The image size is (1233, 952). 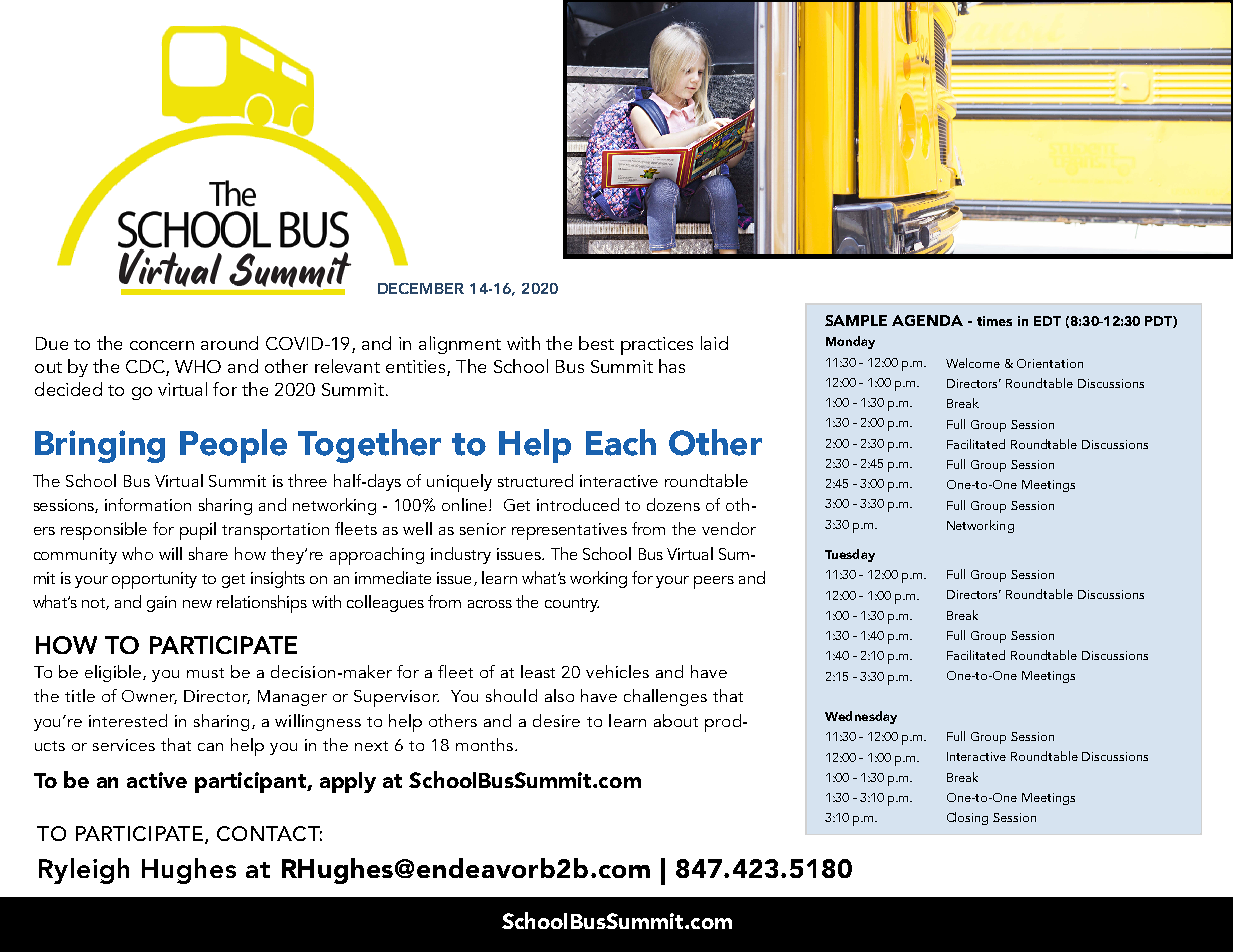 I want to click on months, so click(x=486, y=744).
